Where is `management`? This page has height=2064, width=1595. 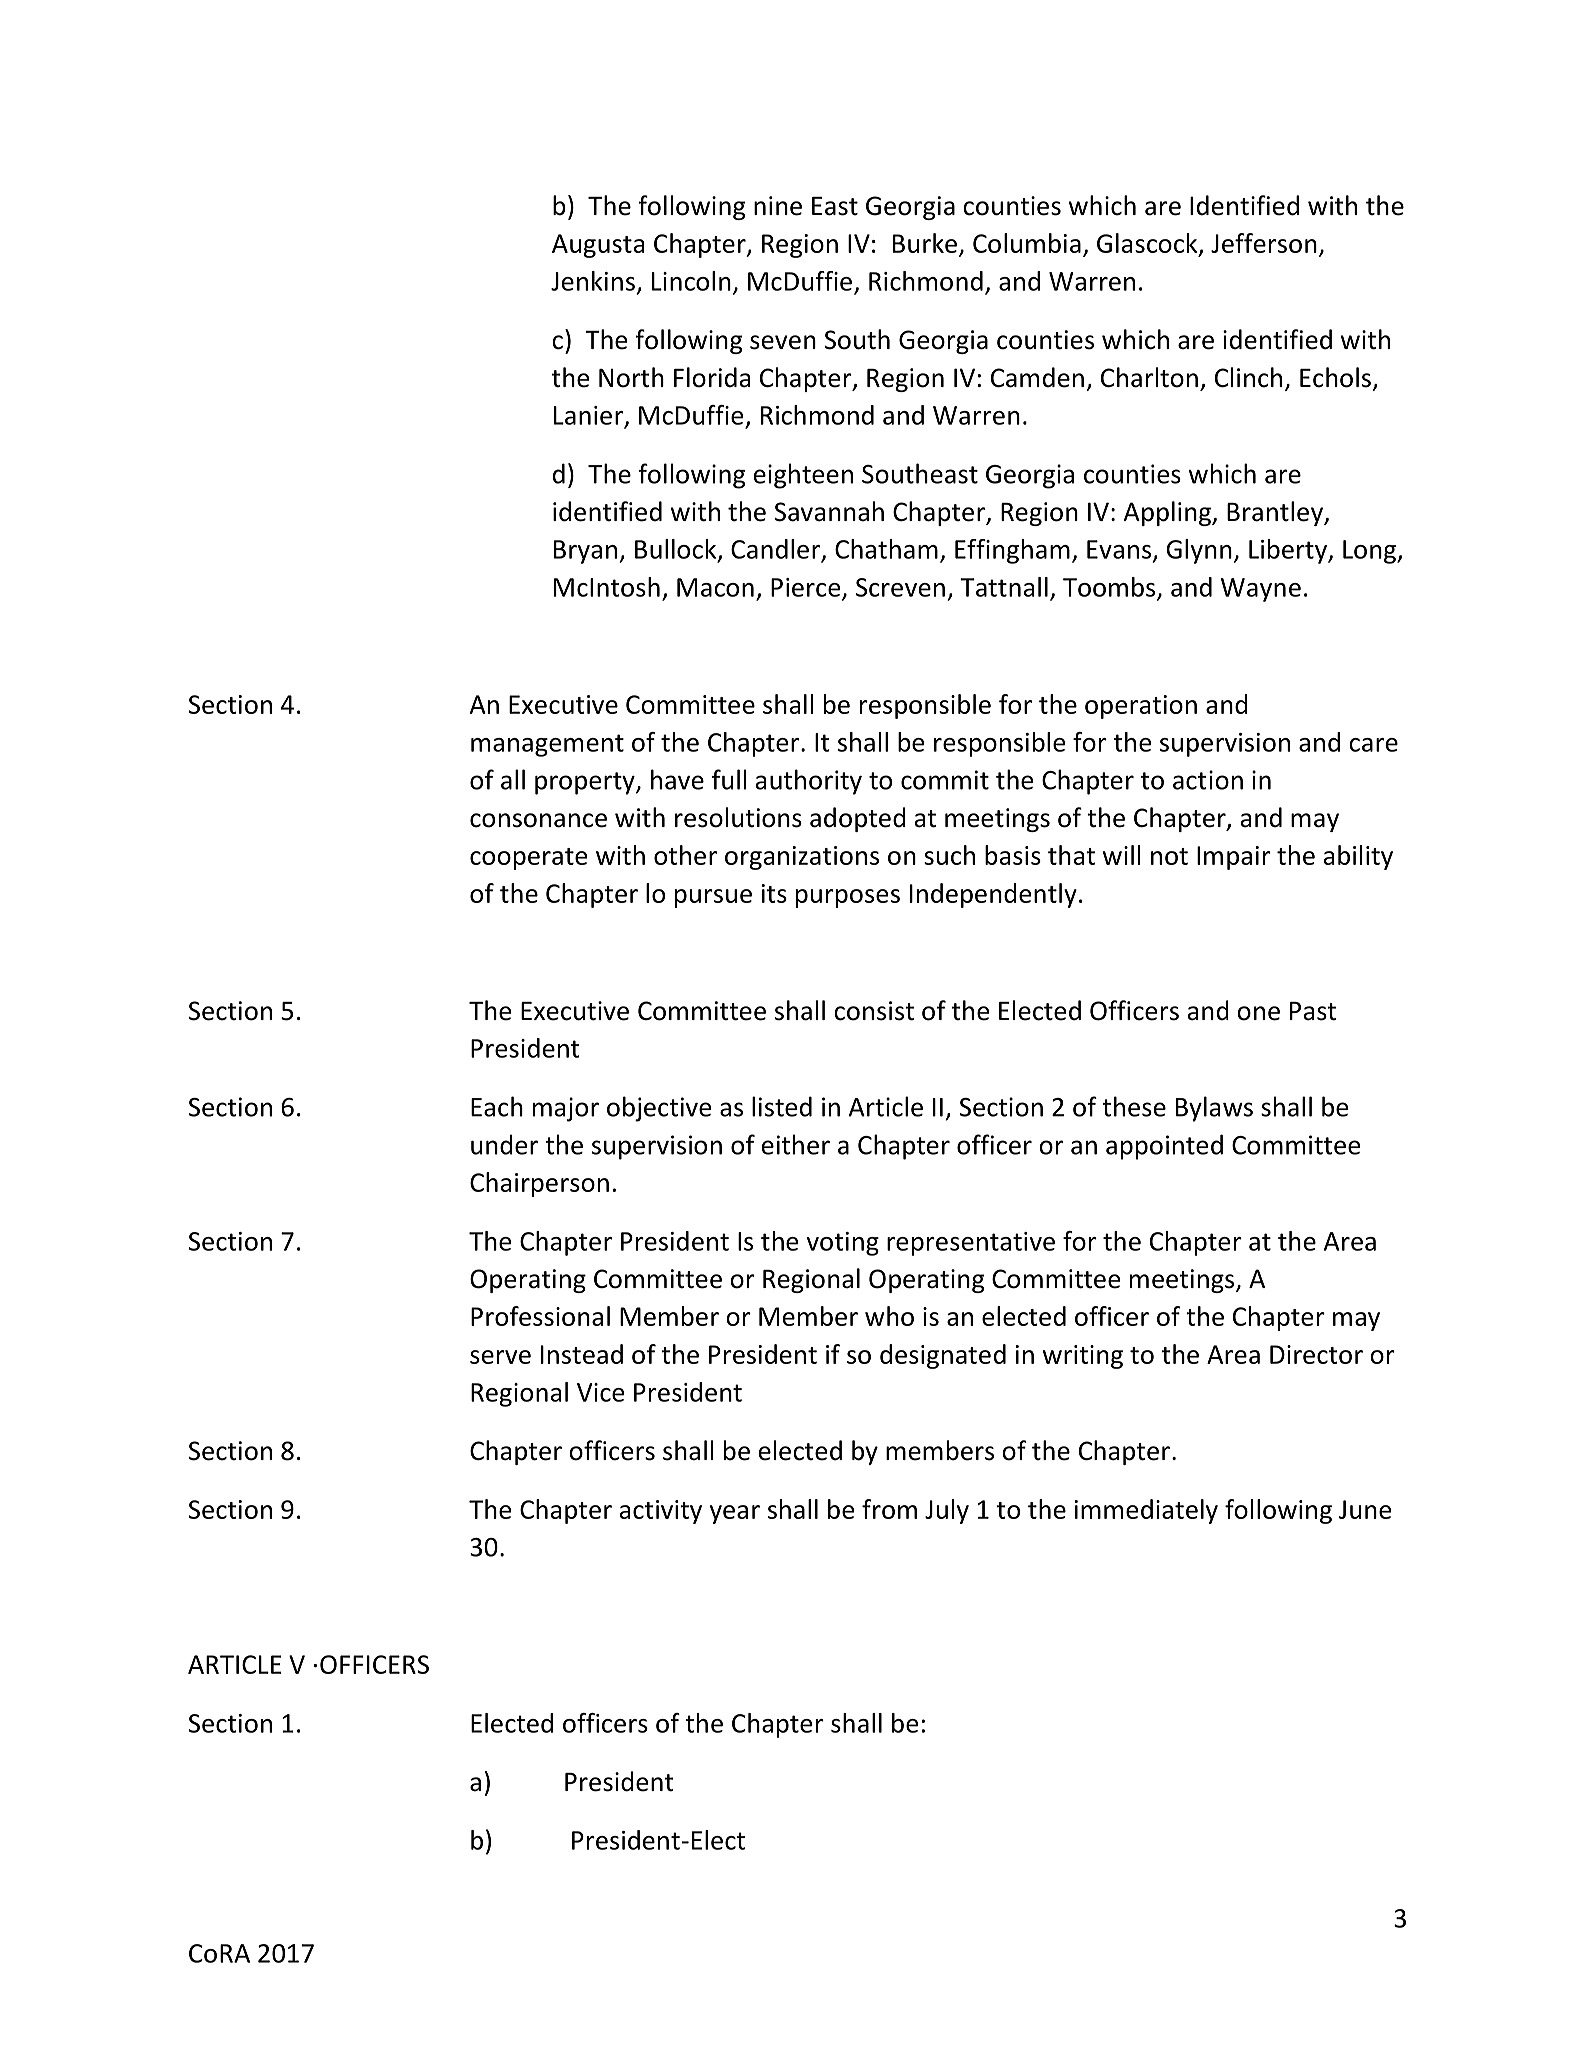 management is located at coordinates (547, 745).
